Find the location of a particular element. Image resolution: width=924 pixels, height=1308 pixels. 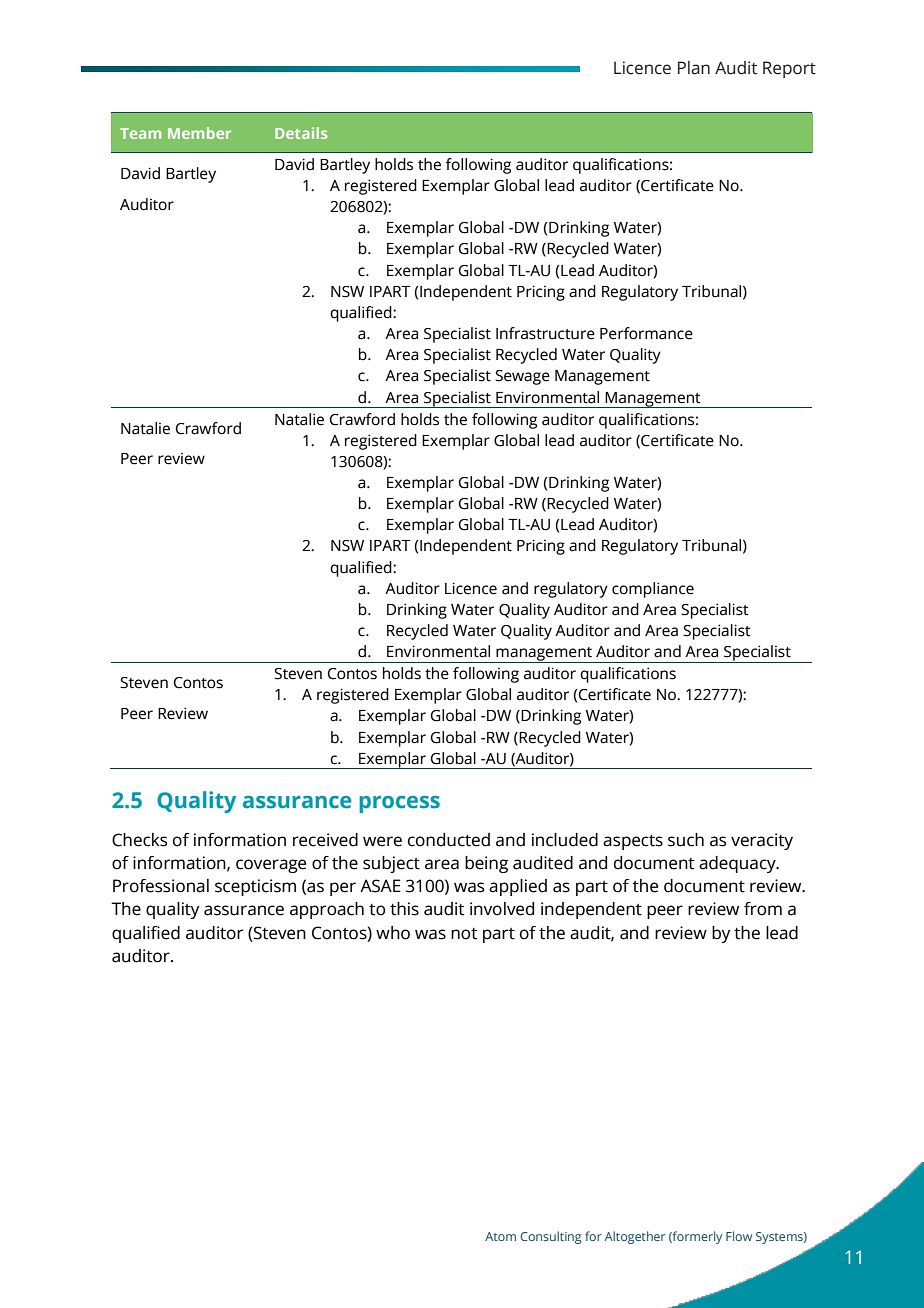

Plan is located at coordinates (694, 68).
